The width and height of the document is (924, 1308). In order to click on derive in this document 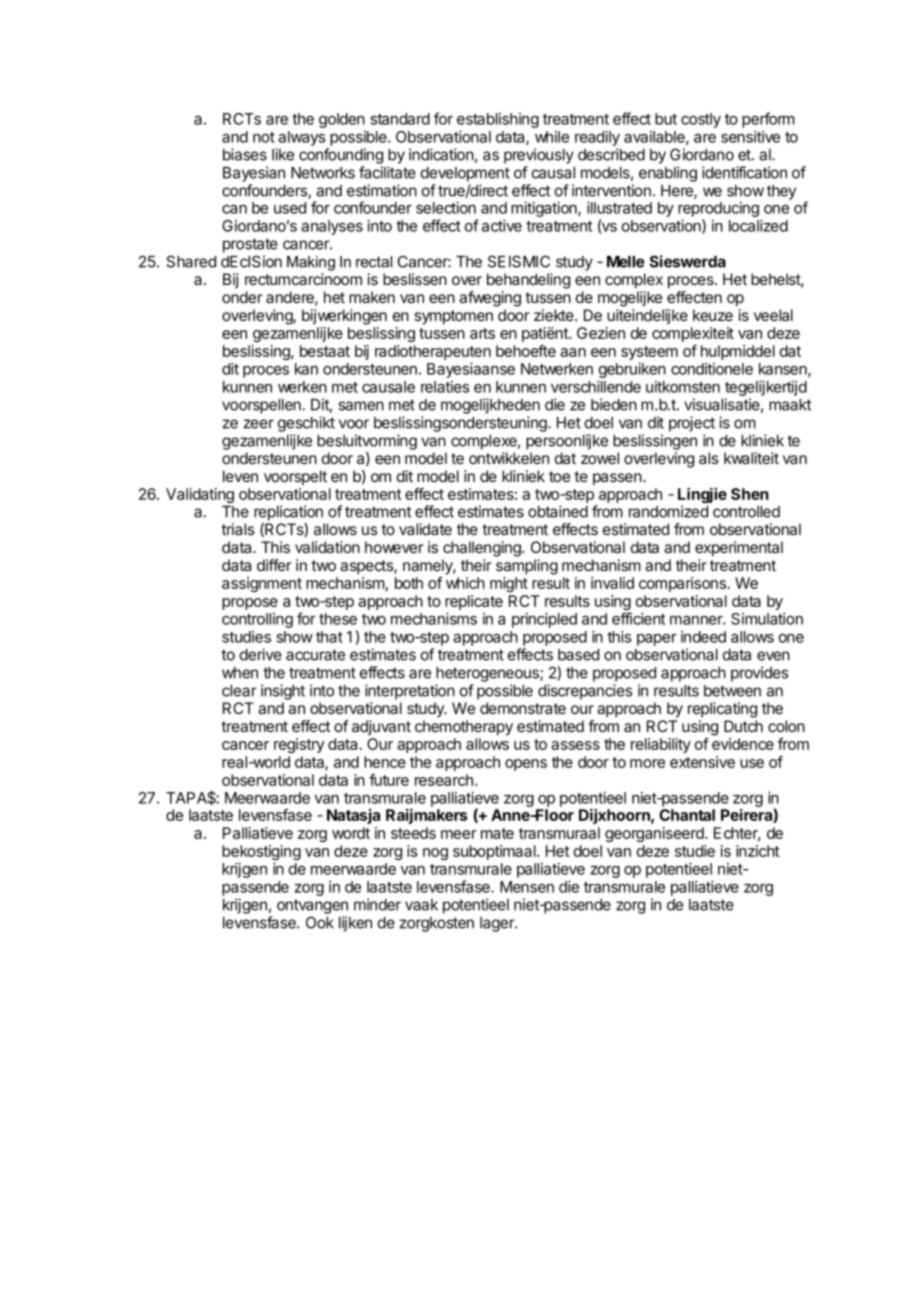, I will do `click(261, 654)`.
